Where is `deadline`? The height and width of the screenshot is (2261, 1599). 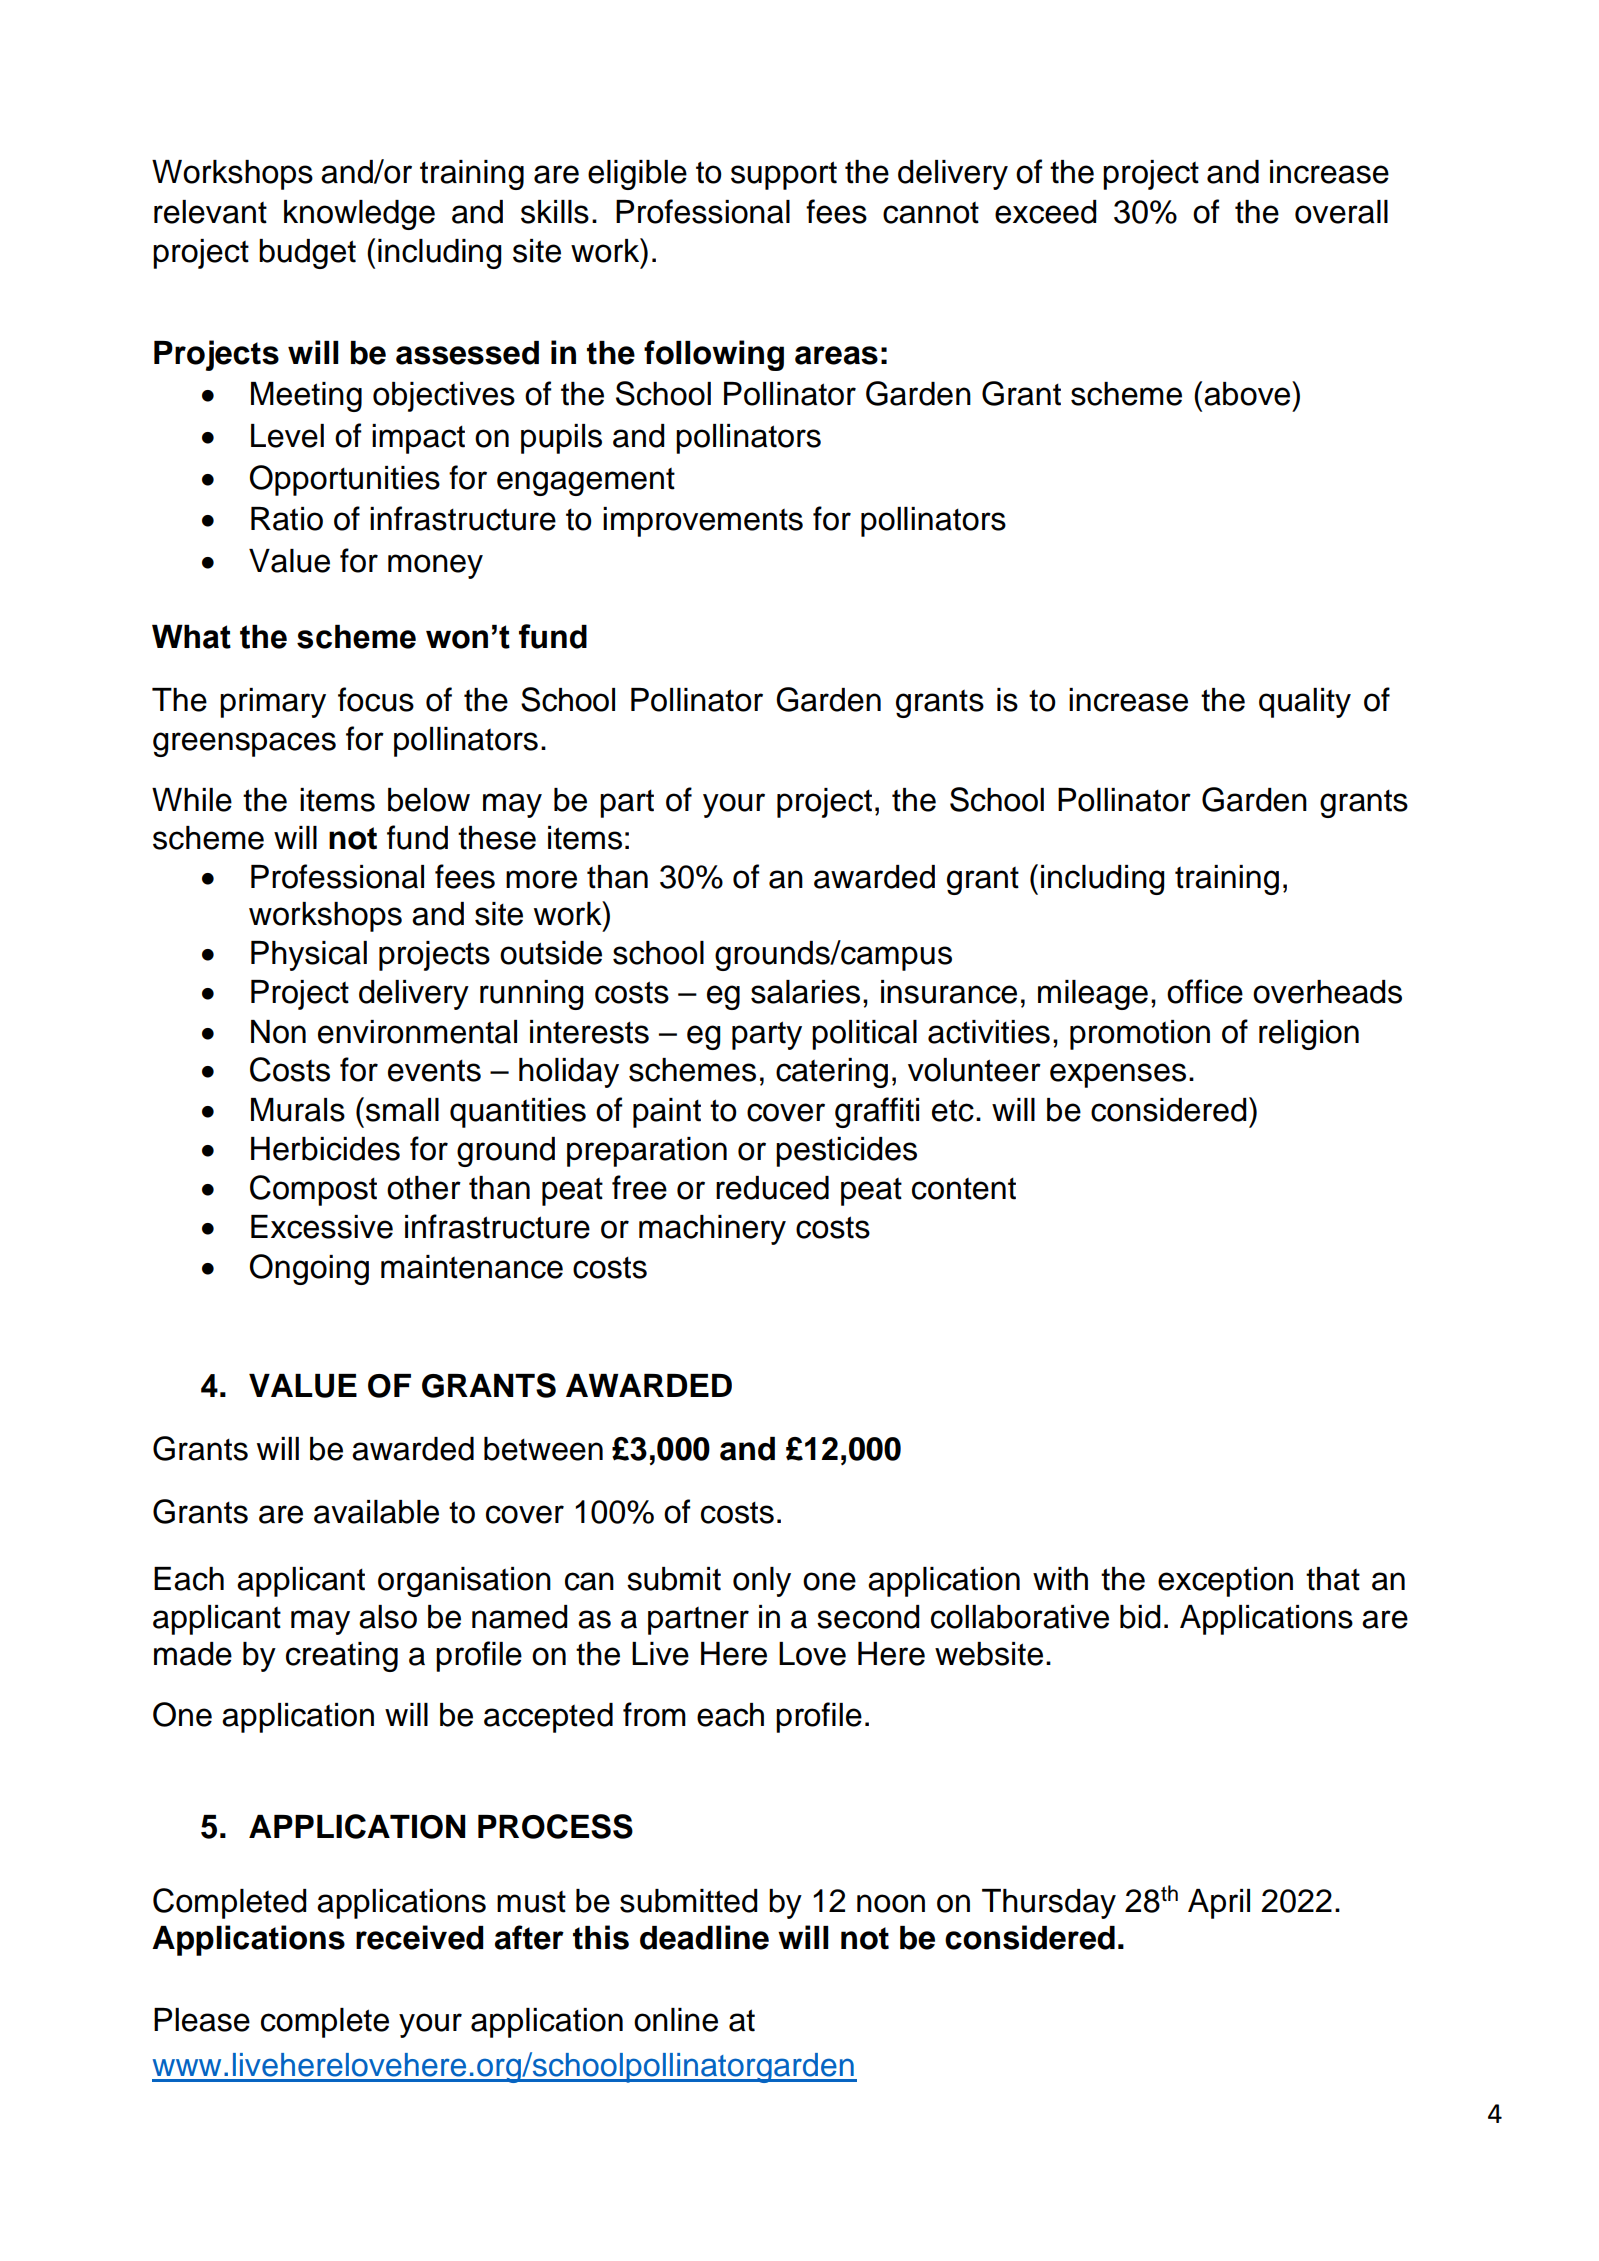
deadline is located at coordinates (704, 1937).
